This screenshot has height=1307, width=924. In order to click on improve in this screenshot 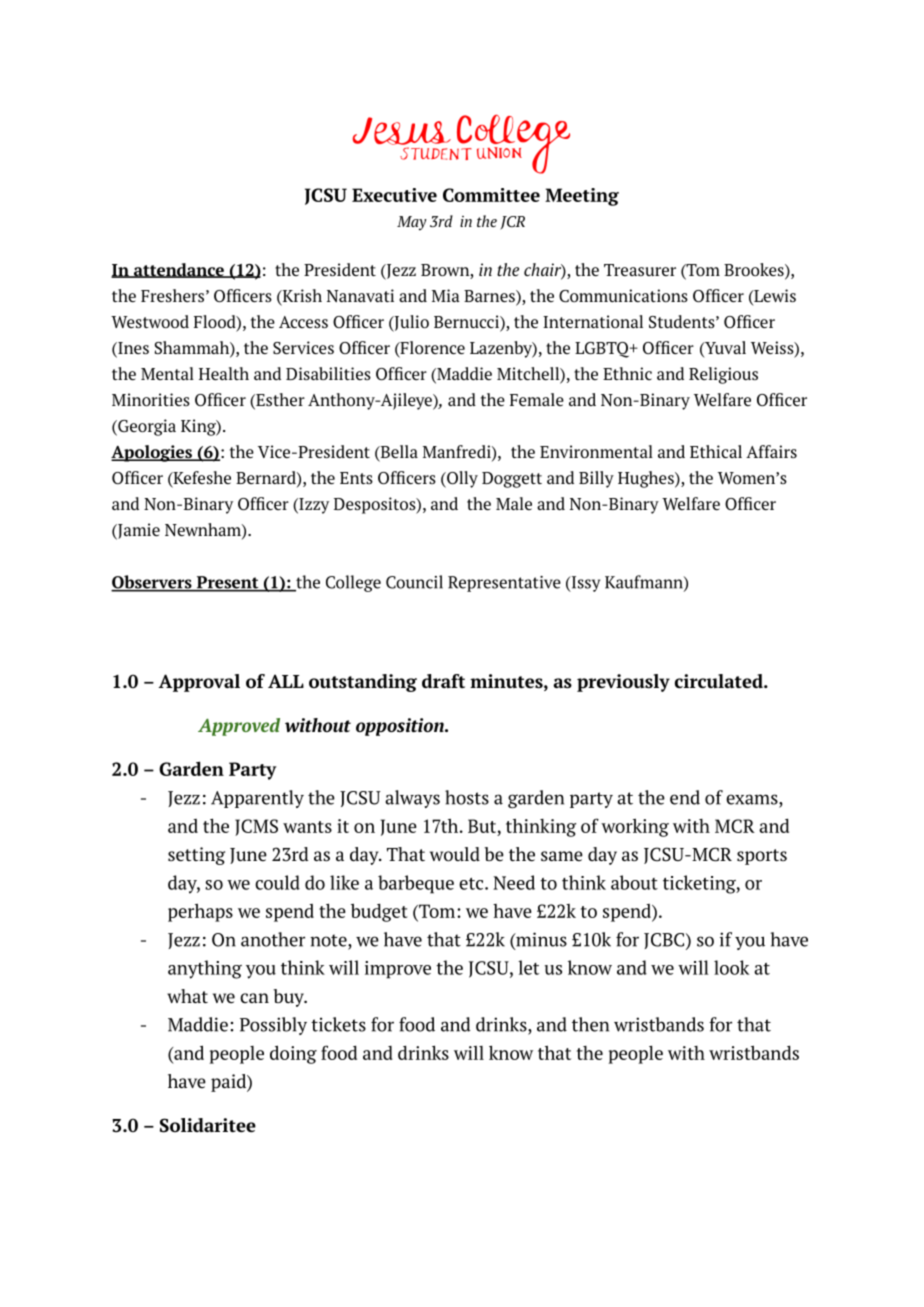, I will do `click(398, 970)`.
